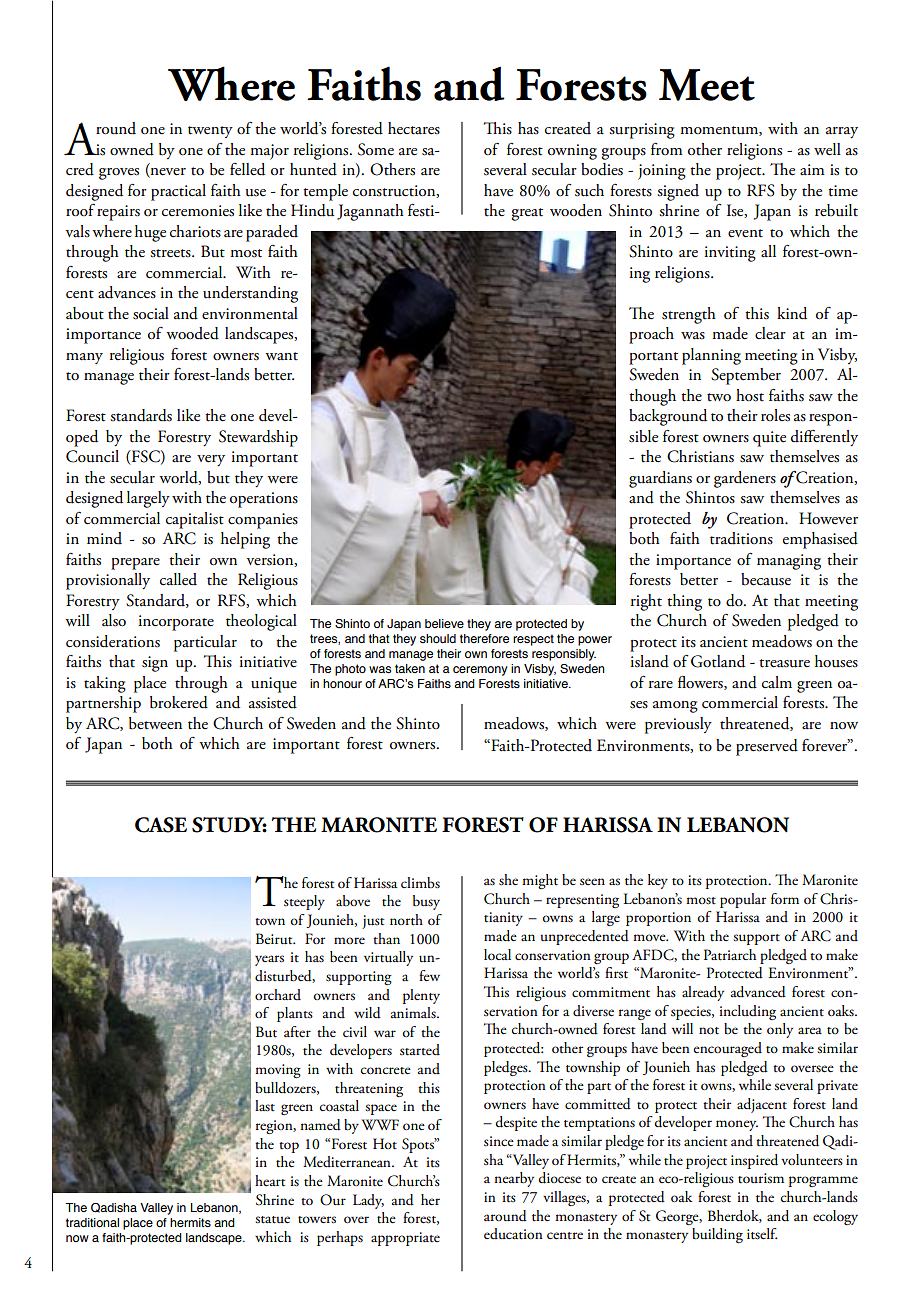 Image resolution: width=924 pixels, height=1308 pixels. Describe the element at coordinates (761, 1178) in the image. I see `tourism` at that location.
